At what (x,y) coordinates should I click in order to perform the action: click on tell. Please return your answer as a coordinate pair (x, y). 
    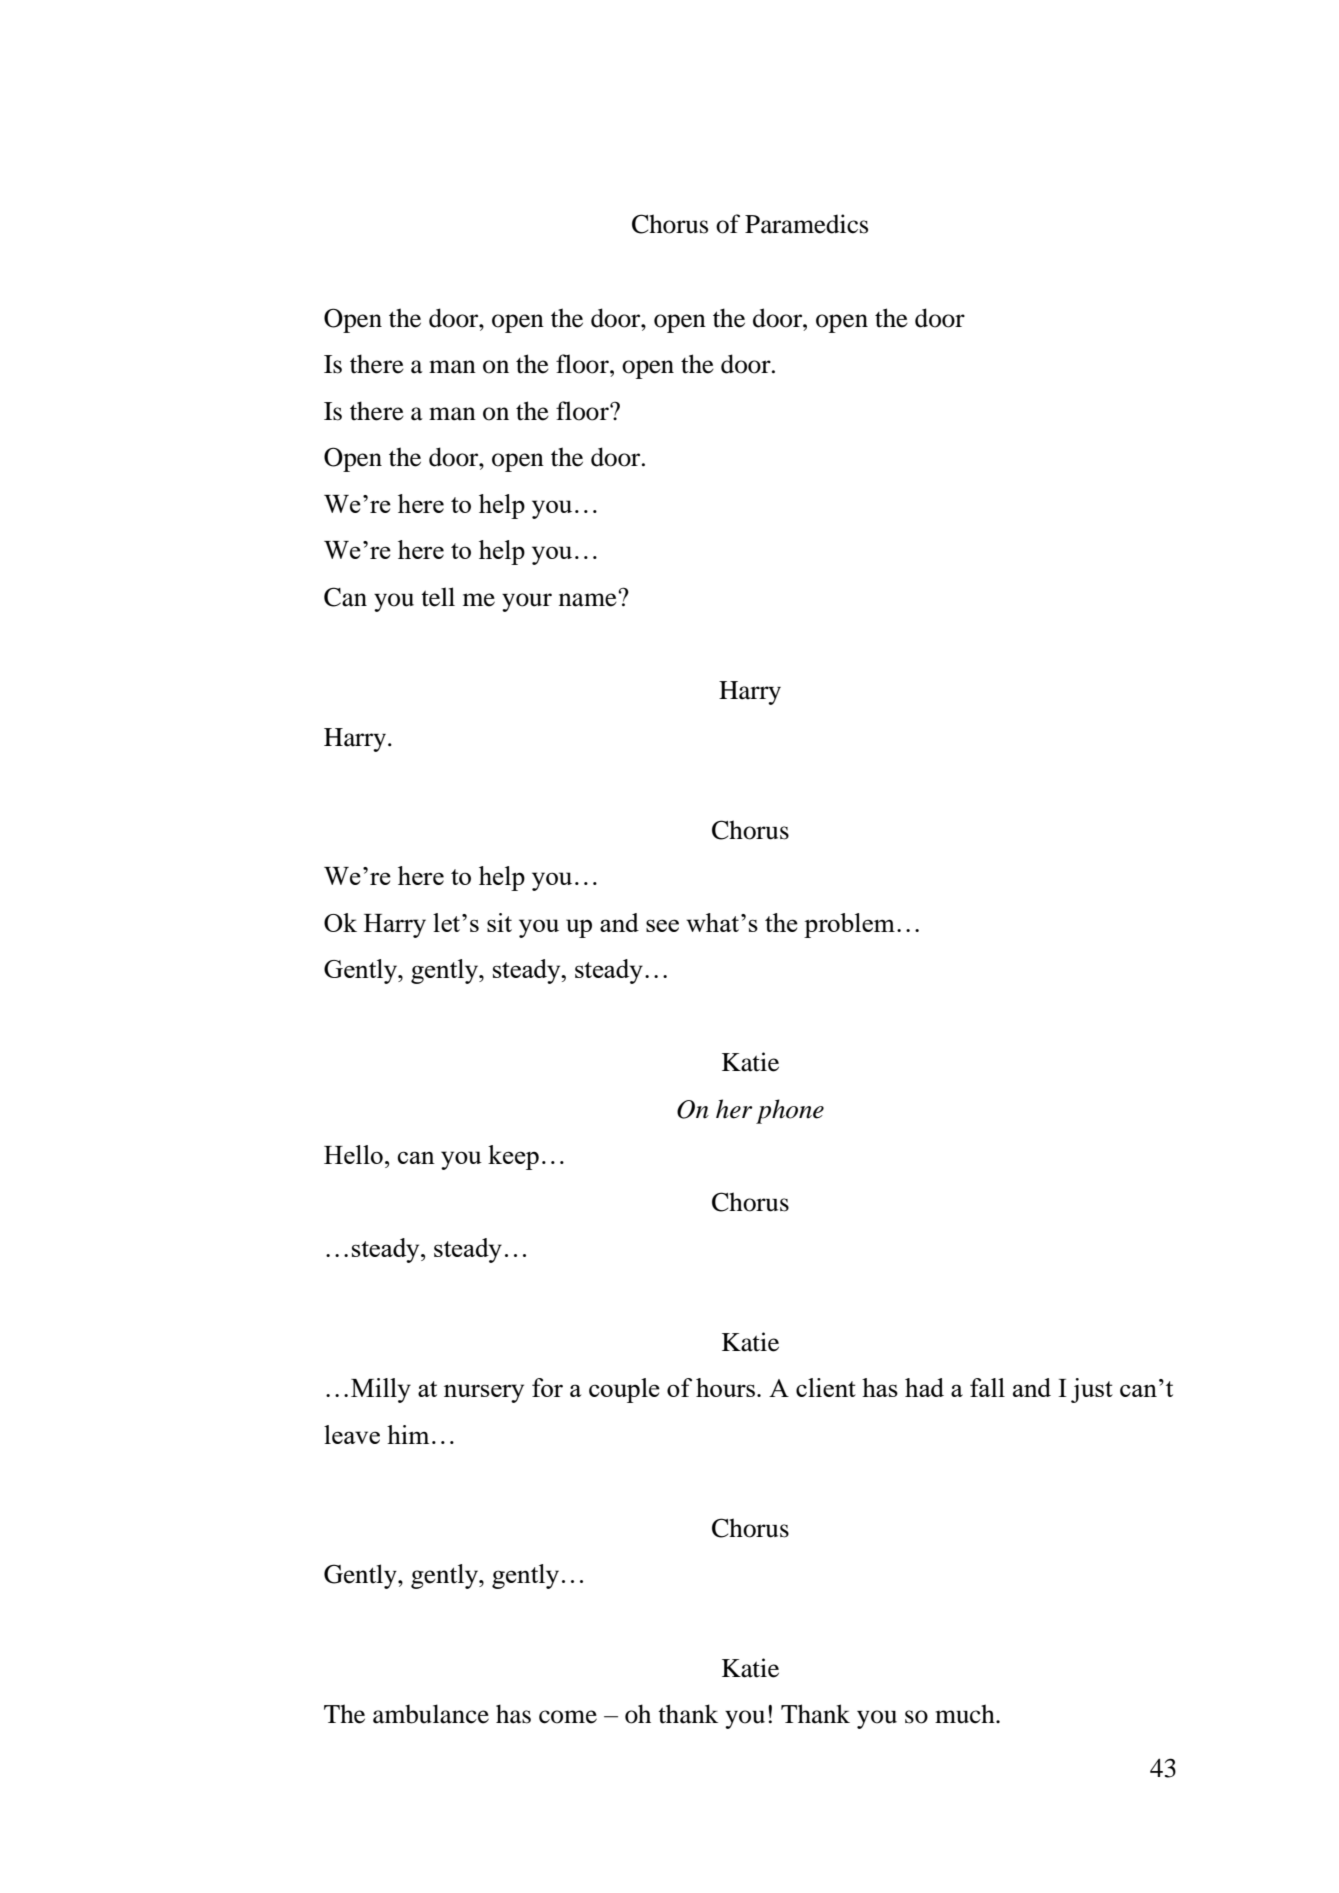
    Looking at the image, I should click on (438, 597).
